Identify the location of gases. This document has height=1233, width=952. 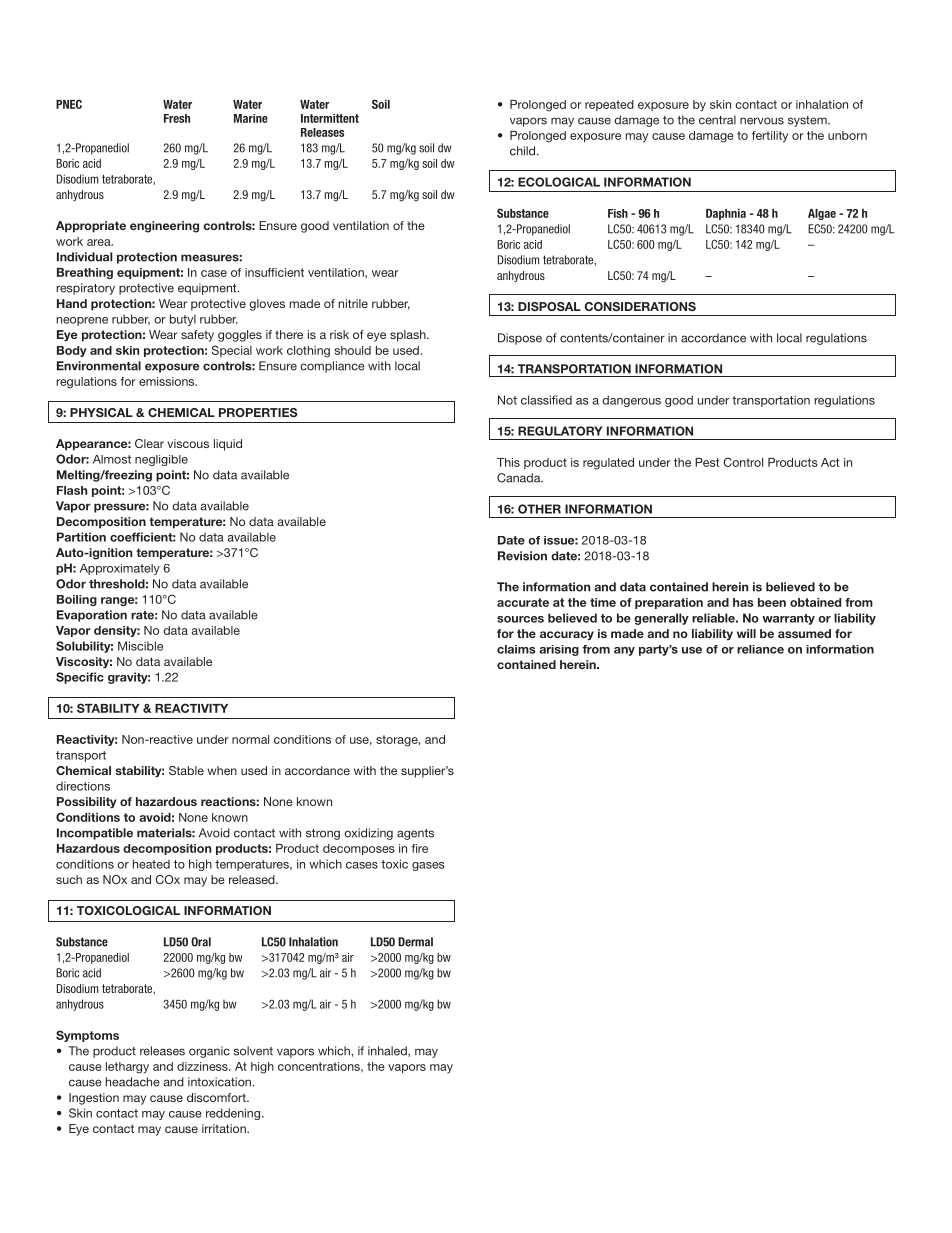
(428, 866).
